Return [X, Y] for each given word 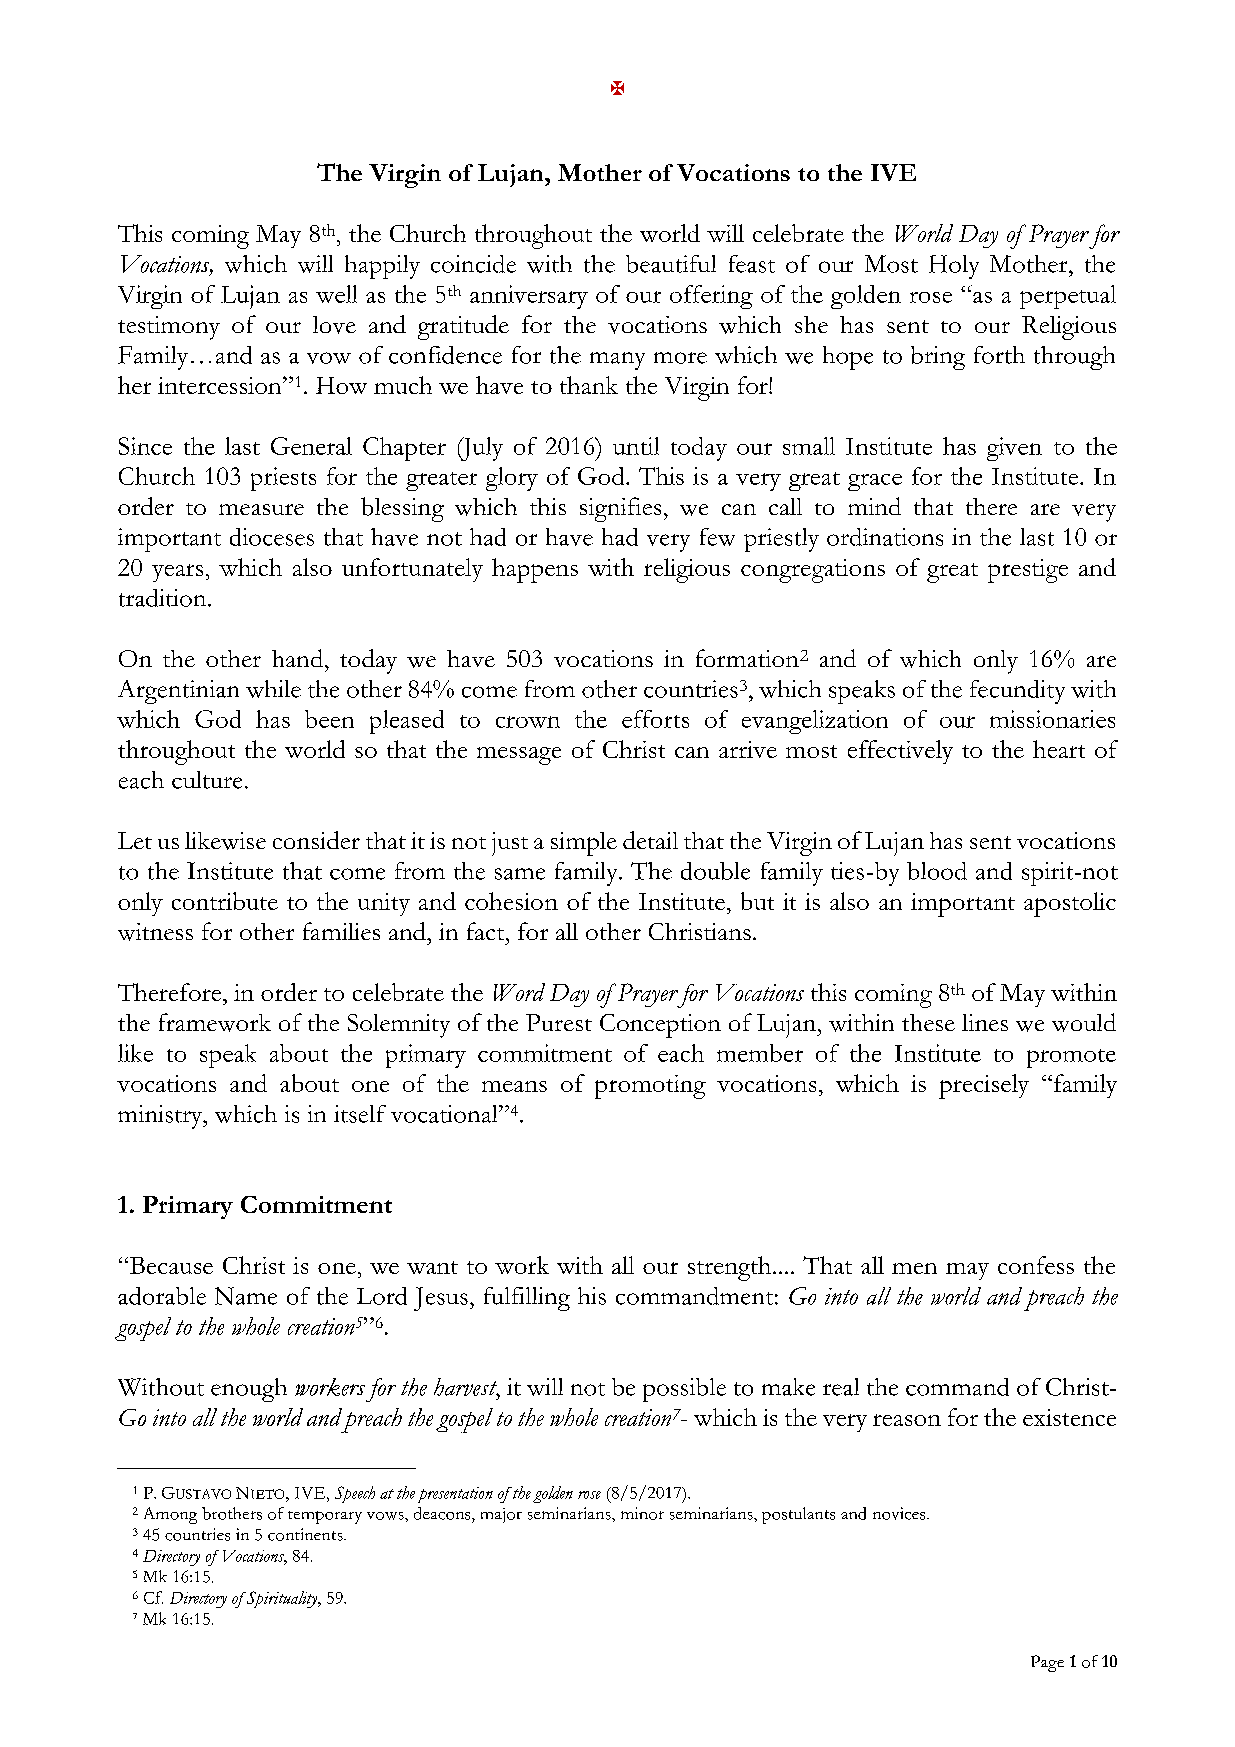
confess [1036, 1265]
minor [642, 1513]
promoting [650, 1087]
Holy [954, 267]
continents [306, 1534]
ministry [161, 1117]
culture [207, 780]
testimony [169, 328]
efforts [655, 719]
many [617, 361]
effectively [900, 752]
